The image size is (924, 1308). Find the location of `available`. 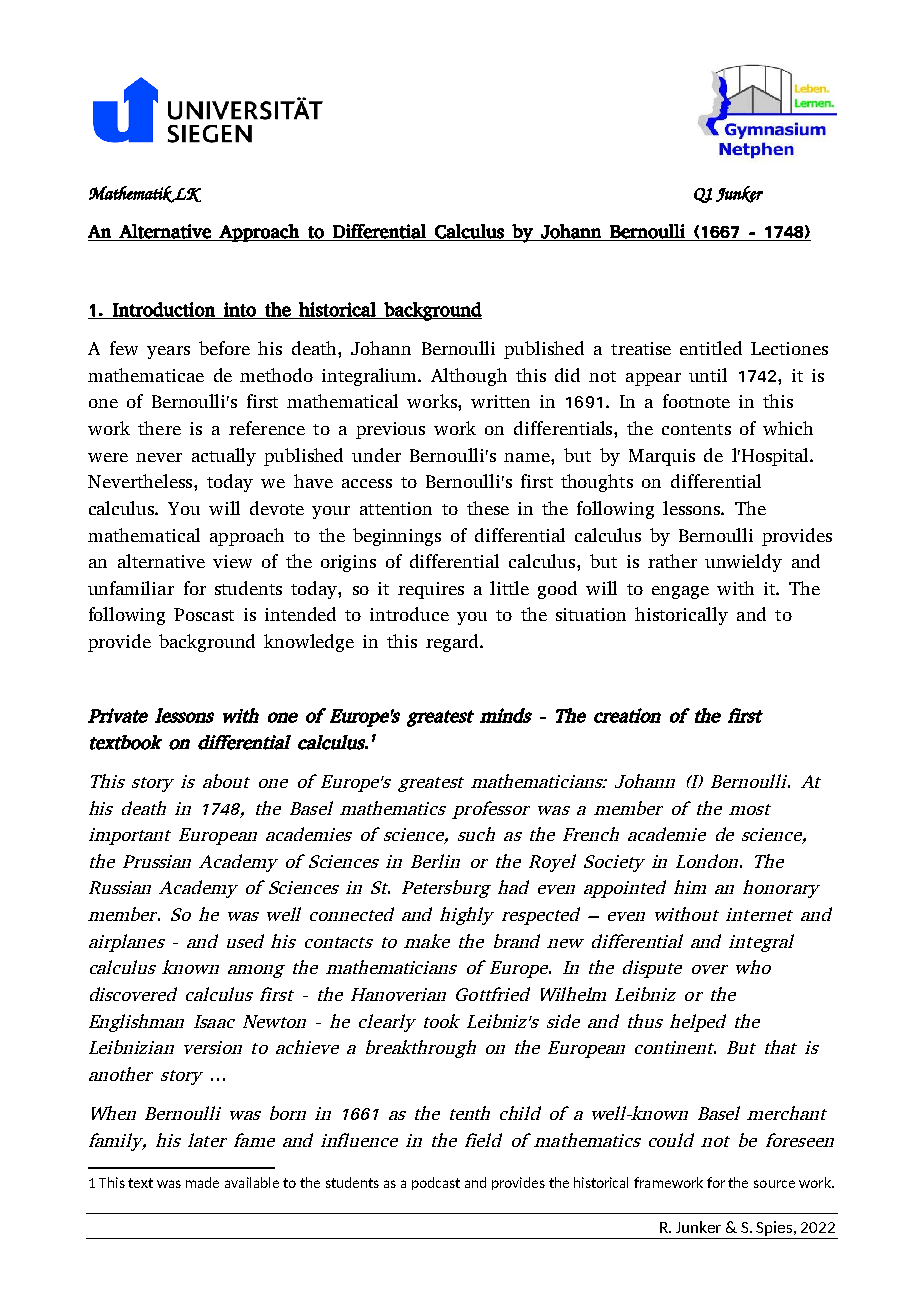

available is located at coordinates (252, 1182).
